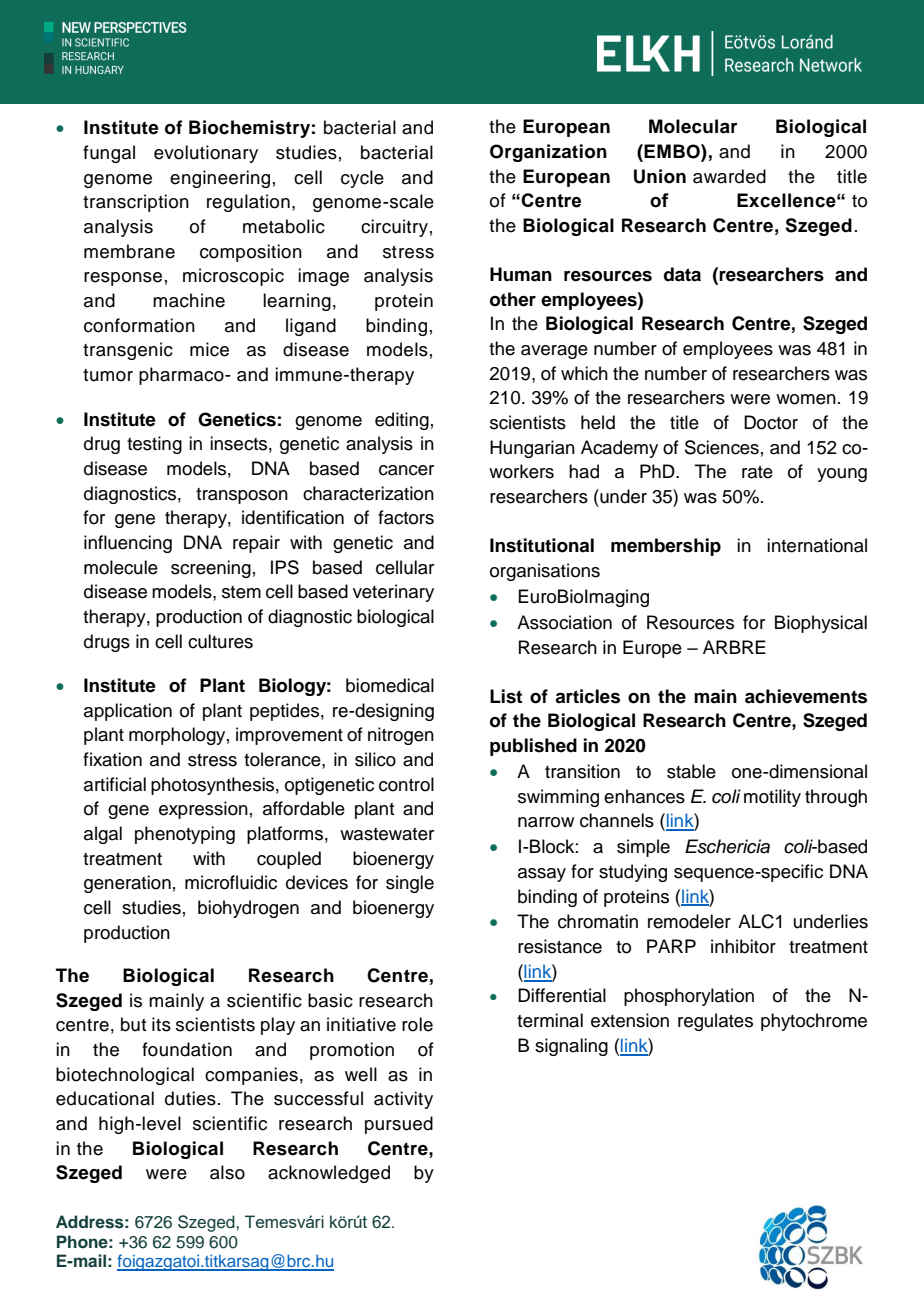 Image resolution: width=924 pixels, height=1308 pixels. I want to click on awarded, so click(729, 176).
